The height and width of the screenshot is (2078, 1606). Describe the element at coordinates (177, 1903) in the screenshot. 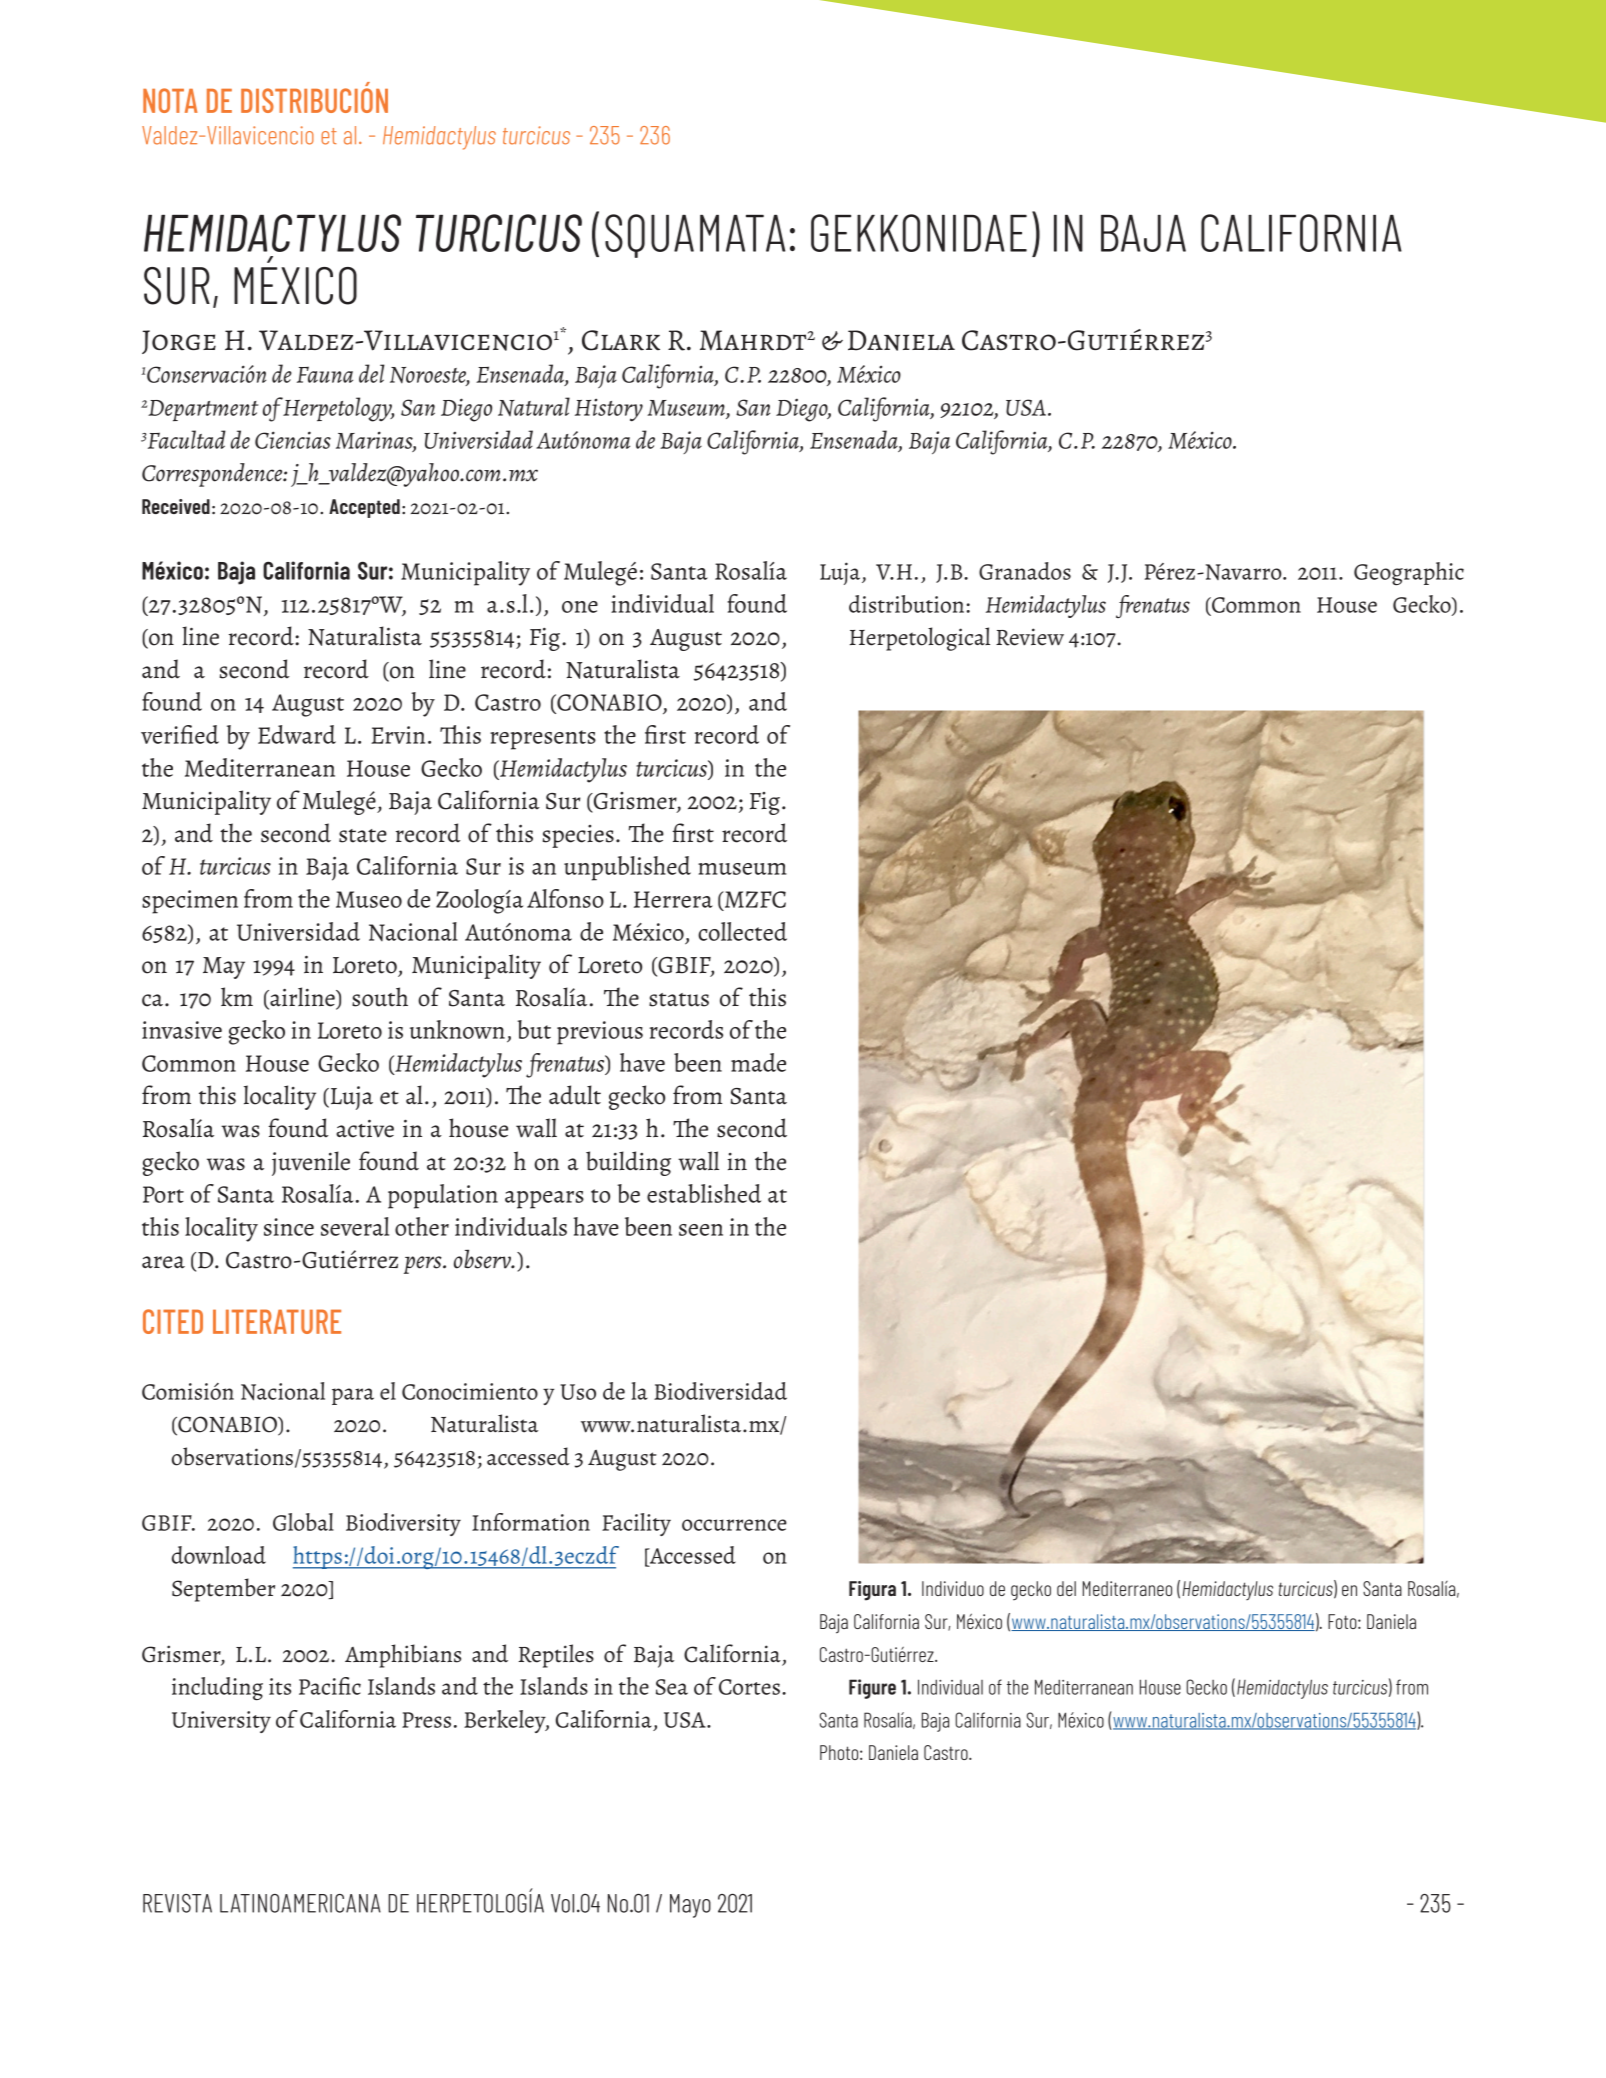

I see `REVISTA` at that location.
